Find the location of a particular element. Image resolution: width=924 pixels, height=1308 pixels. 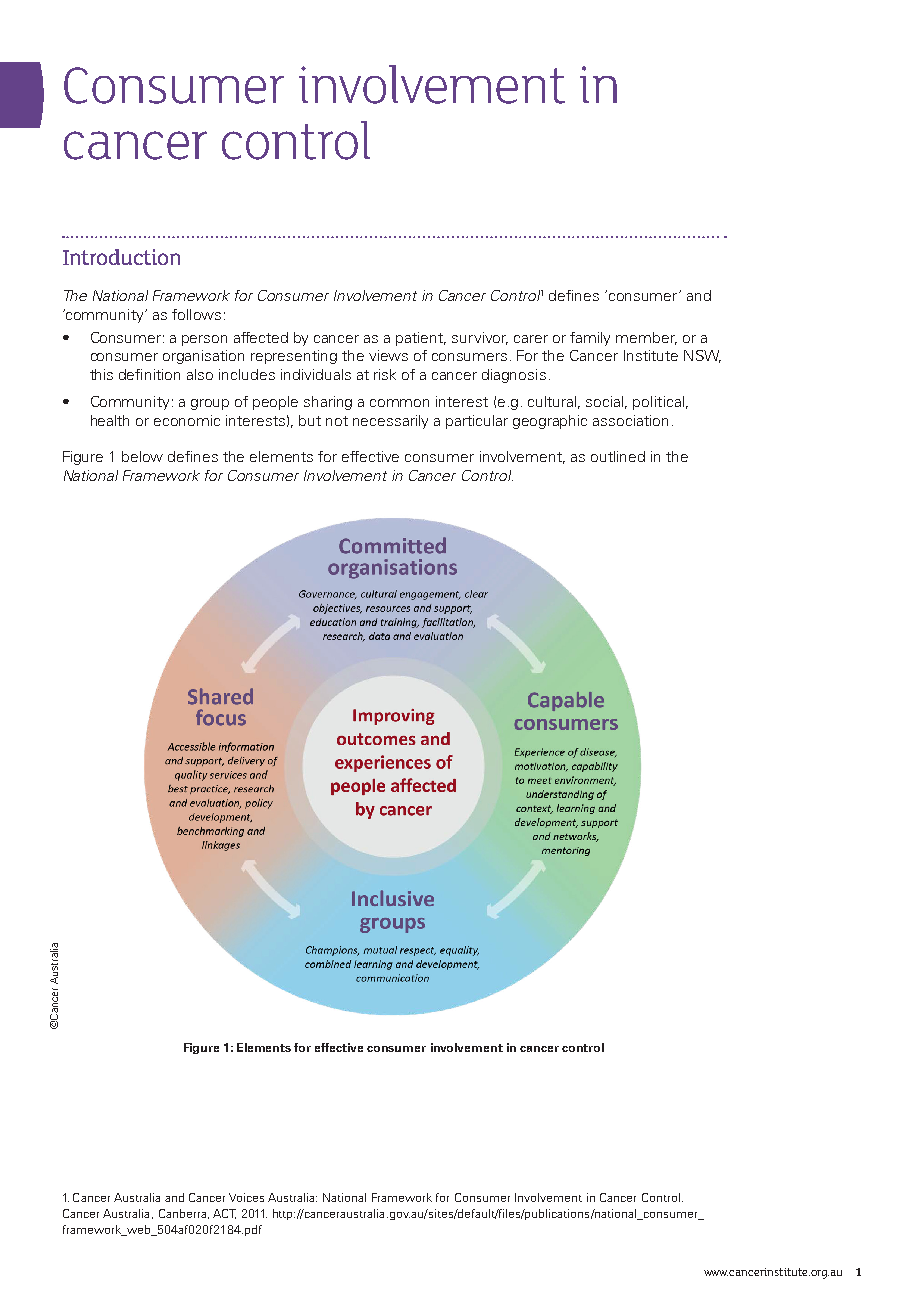

outlined is located at coordinates (618, 456).
